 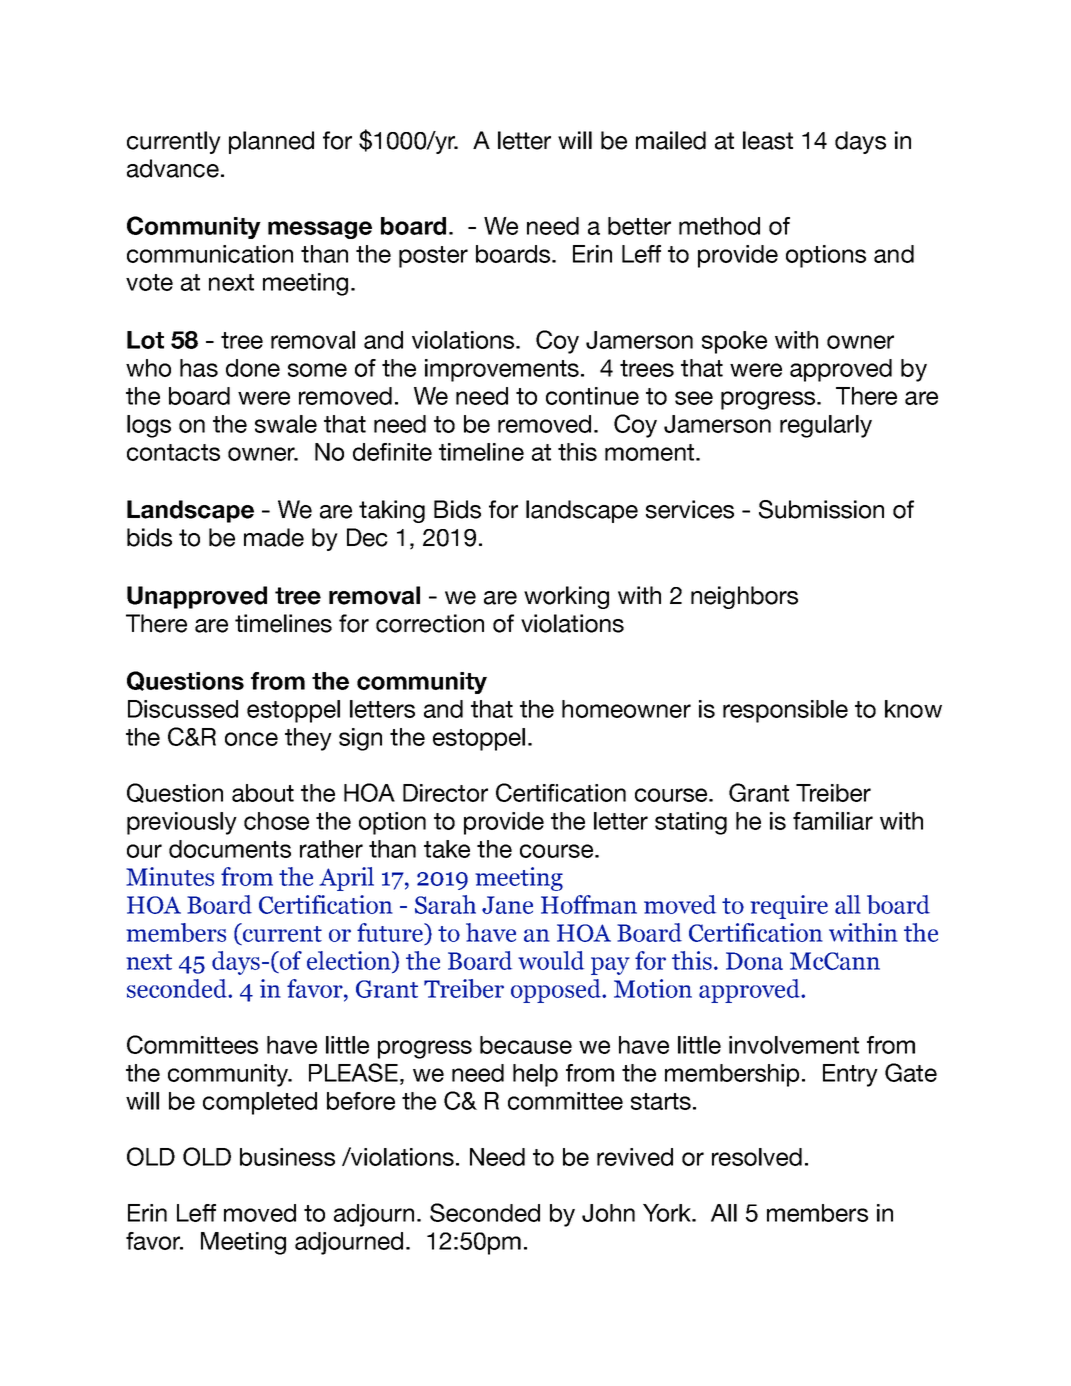 I want to click on take, so click(x=447, y=849).
